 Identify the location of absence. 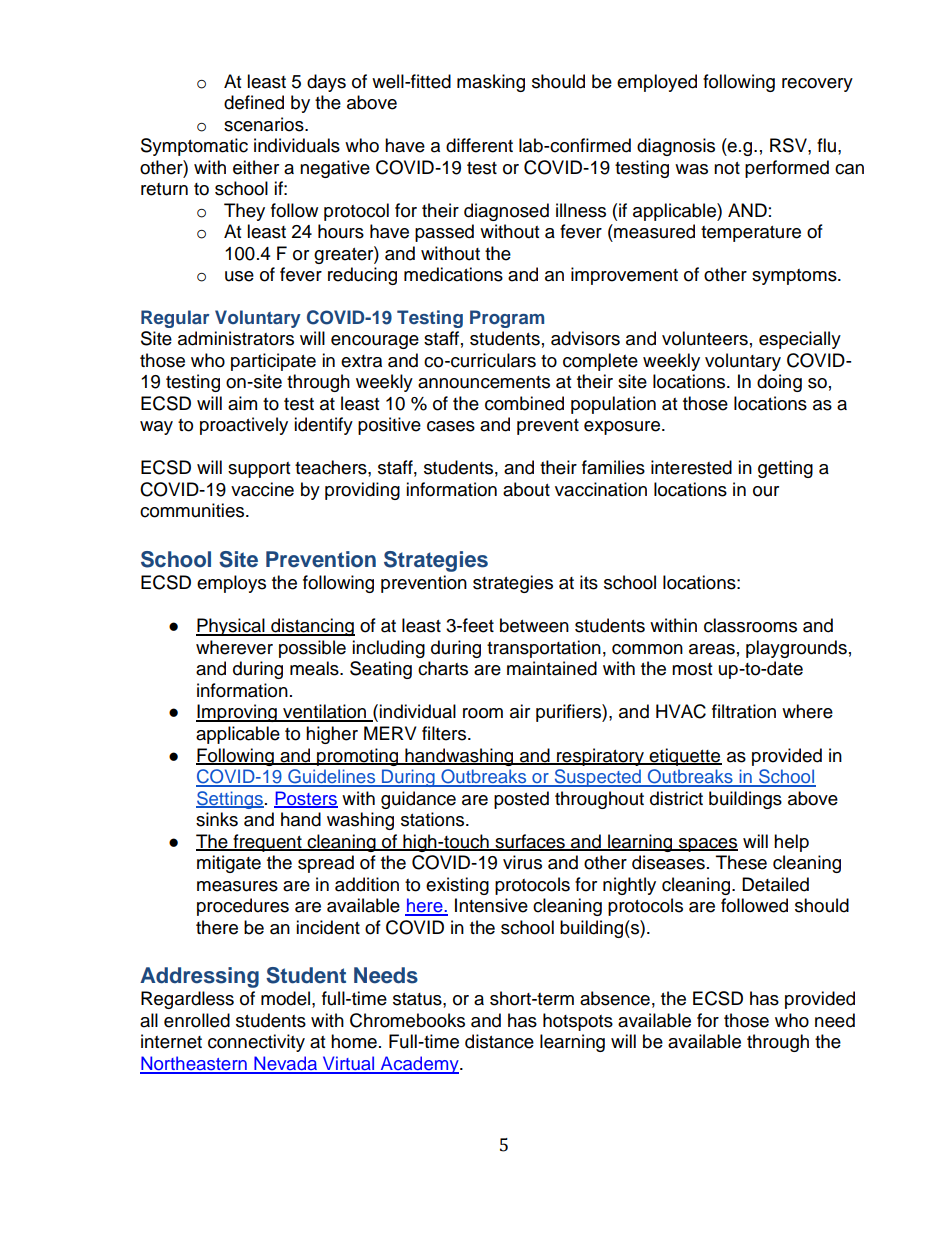
(615, 998).
